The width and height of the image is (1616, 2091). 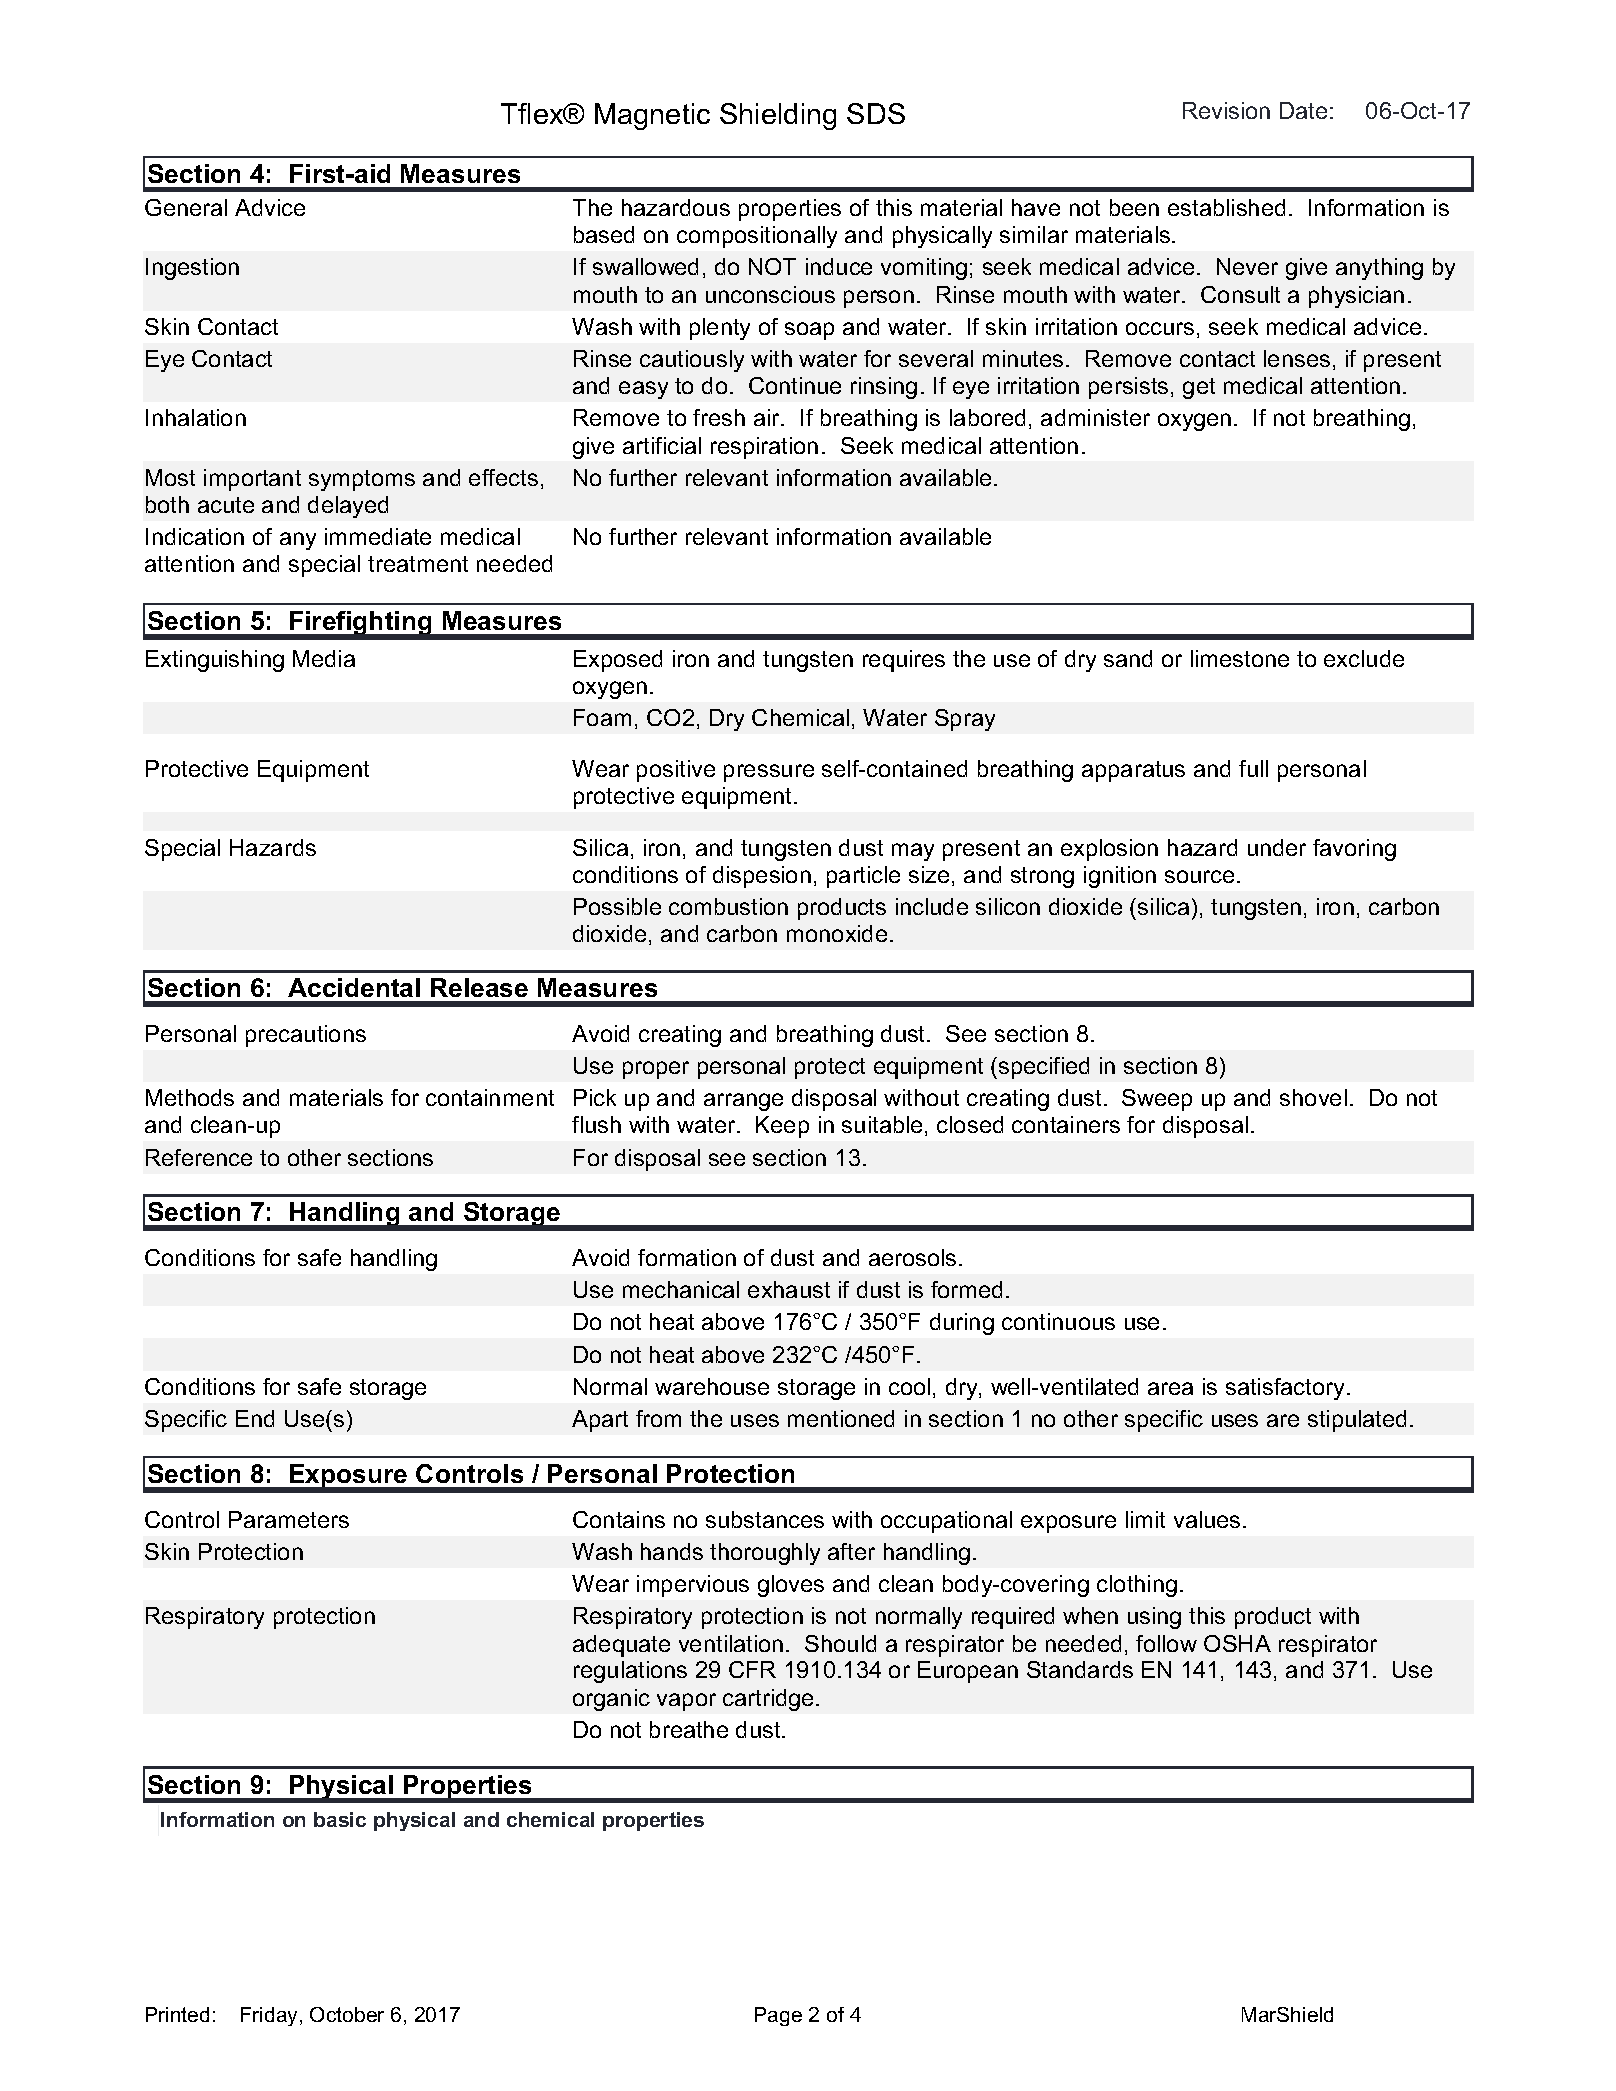 I want to click on values, so click(x=1207, y=1519).
